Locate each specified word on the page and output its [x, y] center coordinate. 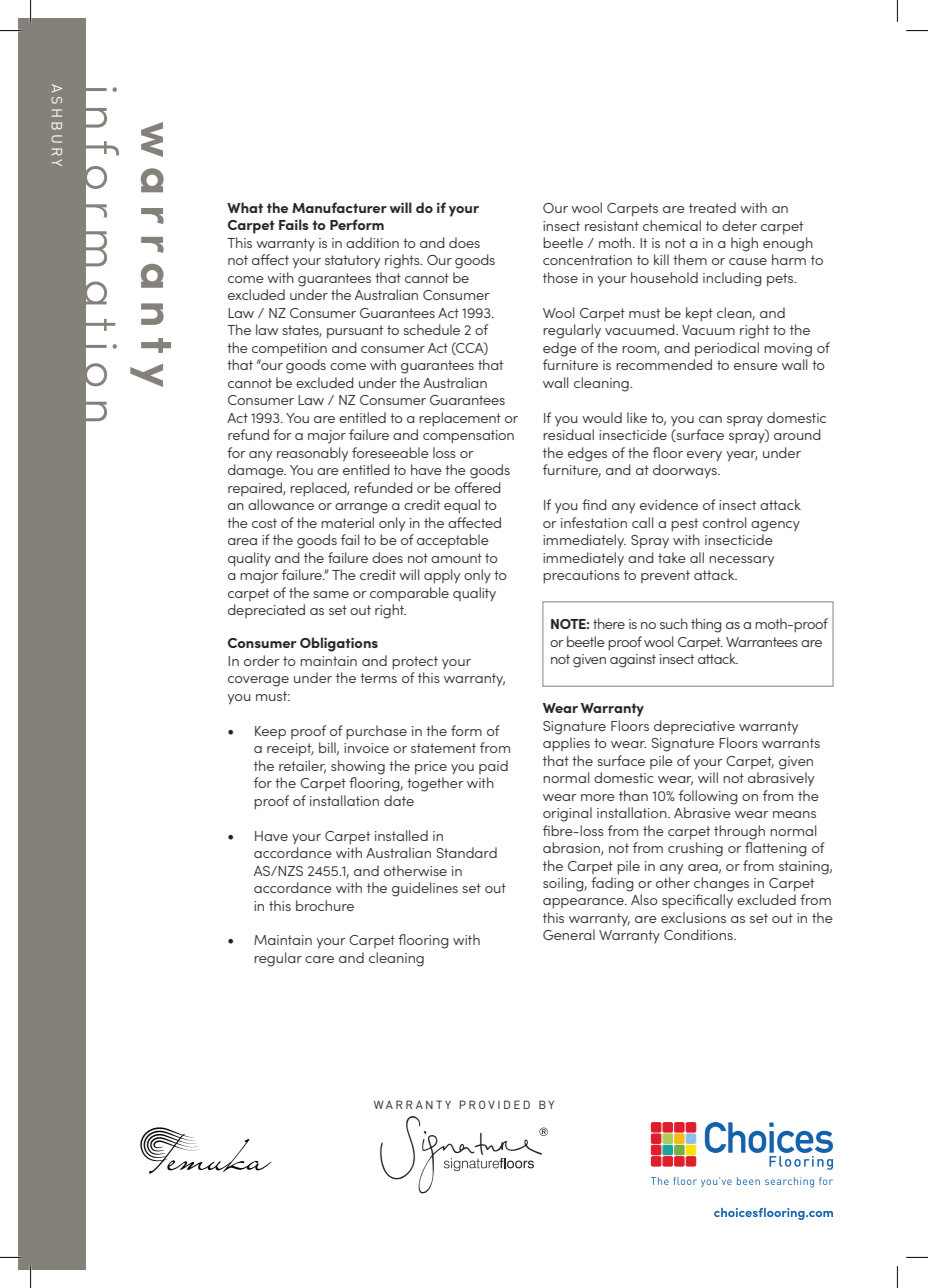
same [331, 594]
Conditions [699, 934]
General [569, 934]
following [708, 797]
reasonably [312, 454]
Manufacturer [339, 207]
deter [739, 225]
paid [493, 767]
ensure [756, 366]
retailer [302, 766]
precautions [581, 577]
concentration [587, 260]
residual [568, 434]
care [319, 959]
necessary [741, 561]
